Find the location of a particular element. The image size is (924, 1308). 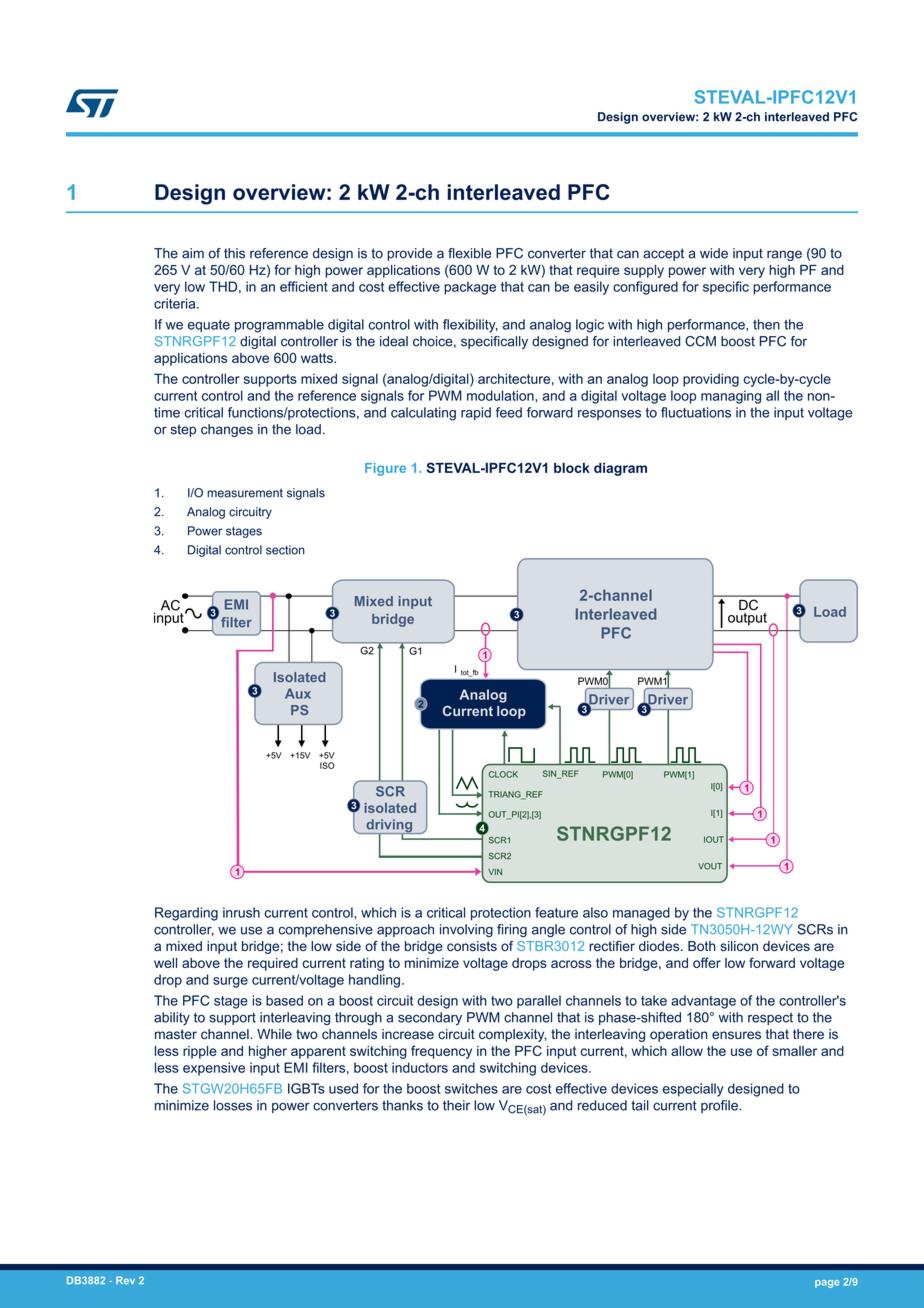

silicon is located at coordinates (739, 946).
